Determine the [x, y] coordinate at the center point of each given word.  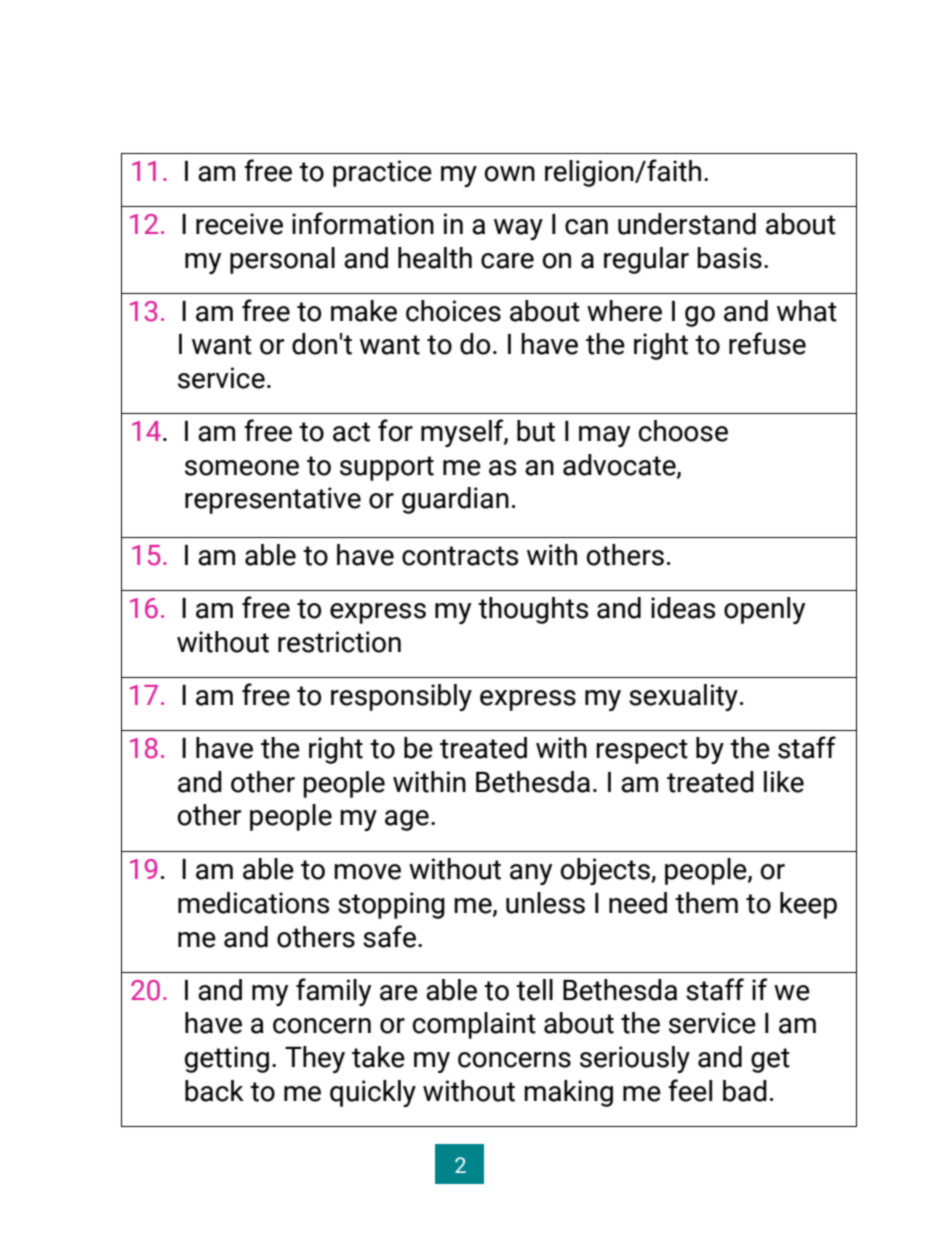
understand [687, 224]
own [509, 174]
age [407, 820]
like [784, 782]
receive [239, 224]
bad [745, 1091]
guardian [455, 500]
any [531, 874]
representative [273, 500]
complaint [474, 1025]
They [315, 1059]
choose [683, 431]
